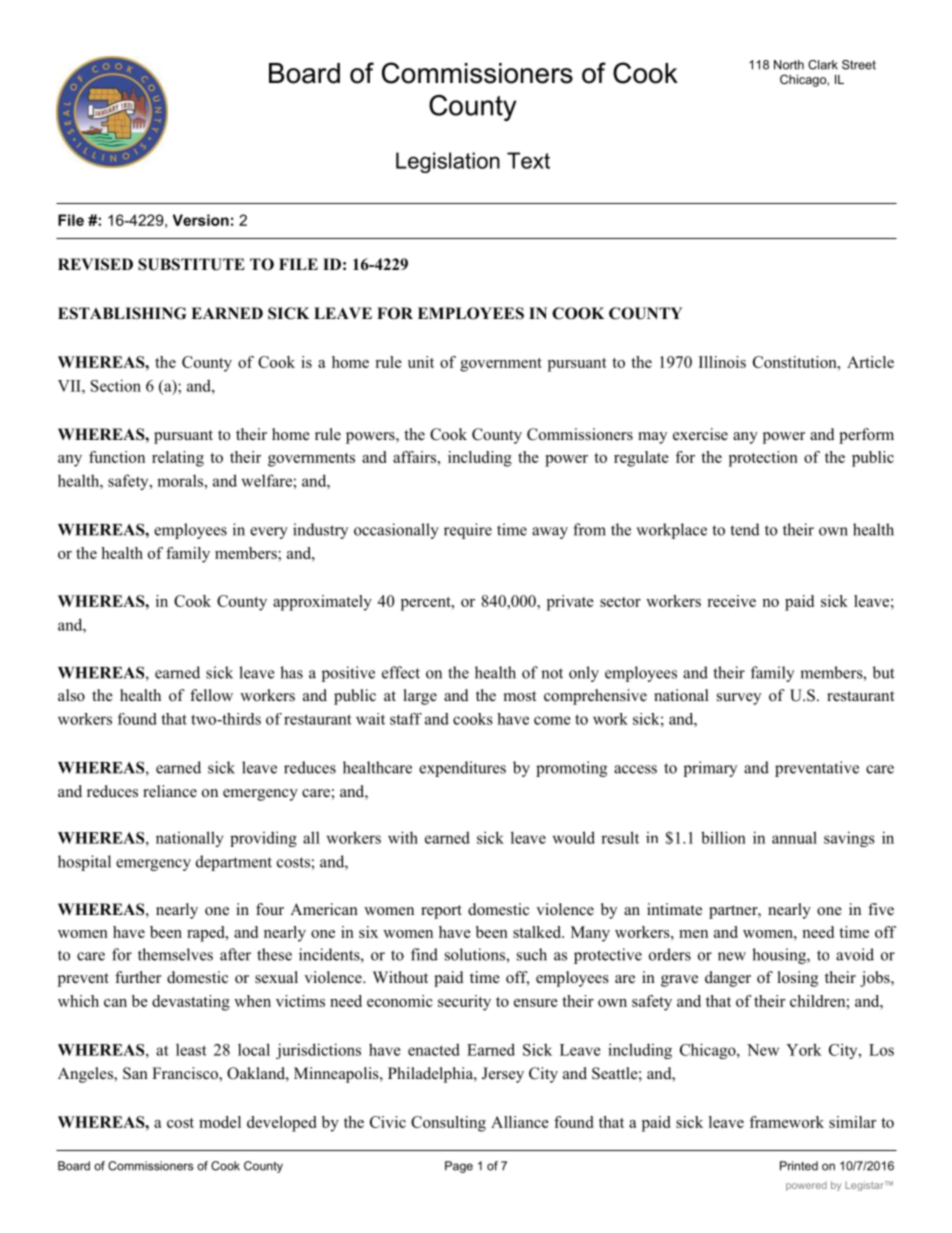  What do you see at coordinates (570, 603) in the screenshot?
I see `private` at bounding box center [570, 603].
